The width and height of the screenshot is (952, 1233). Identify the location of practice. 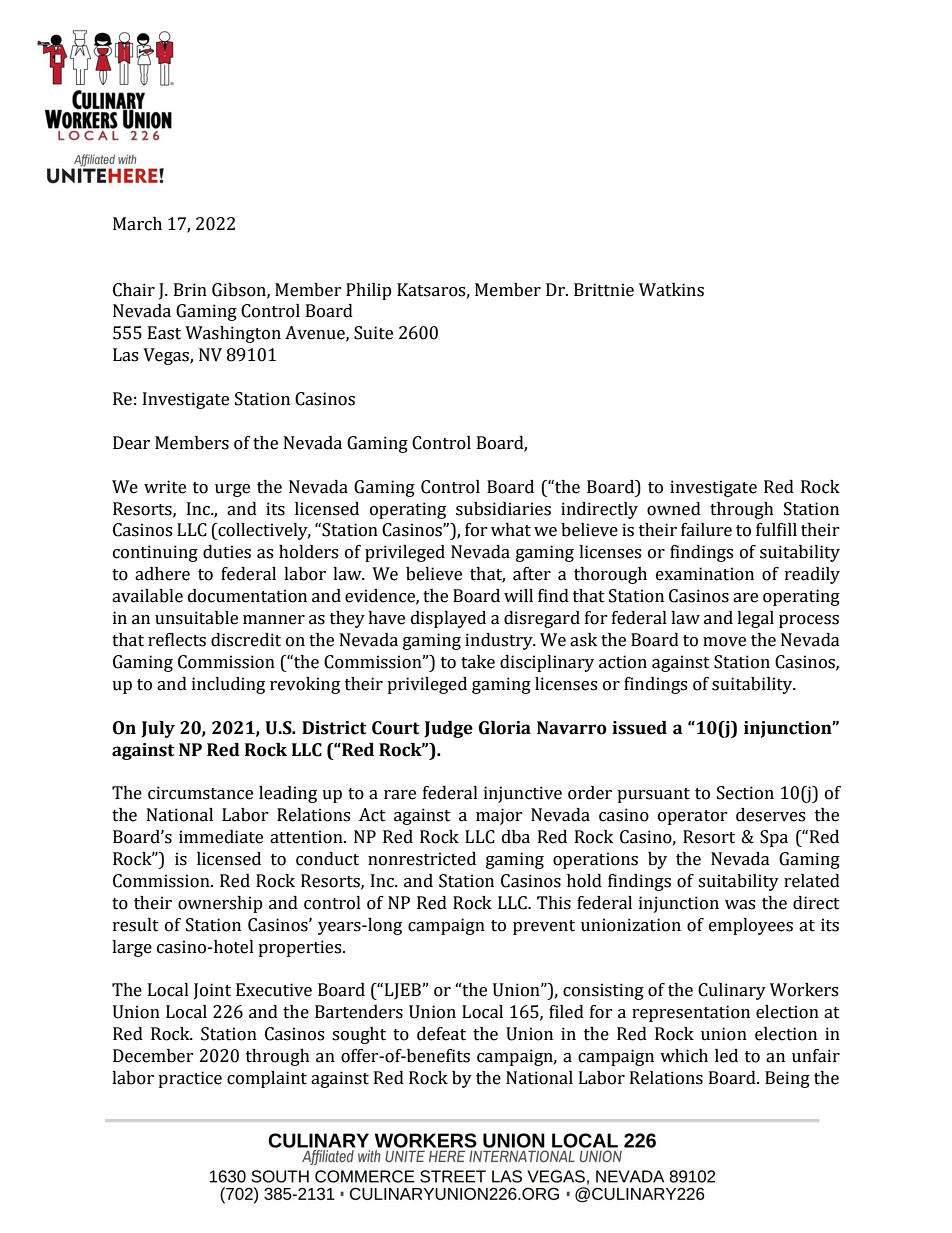
(190, 1079).
